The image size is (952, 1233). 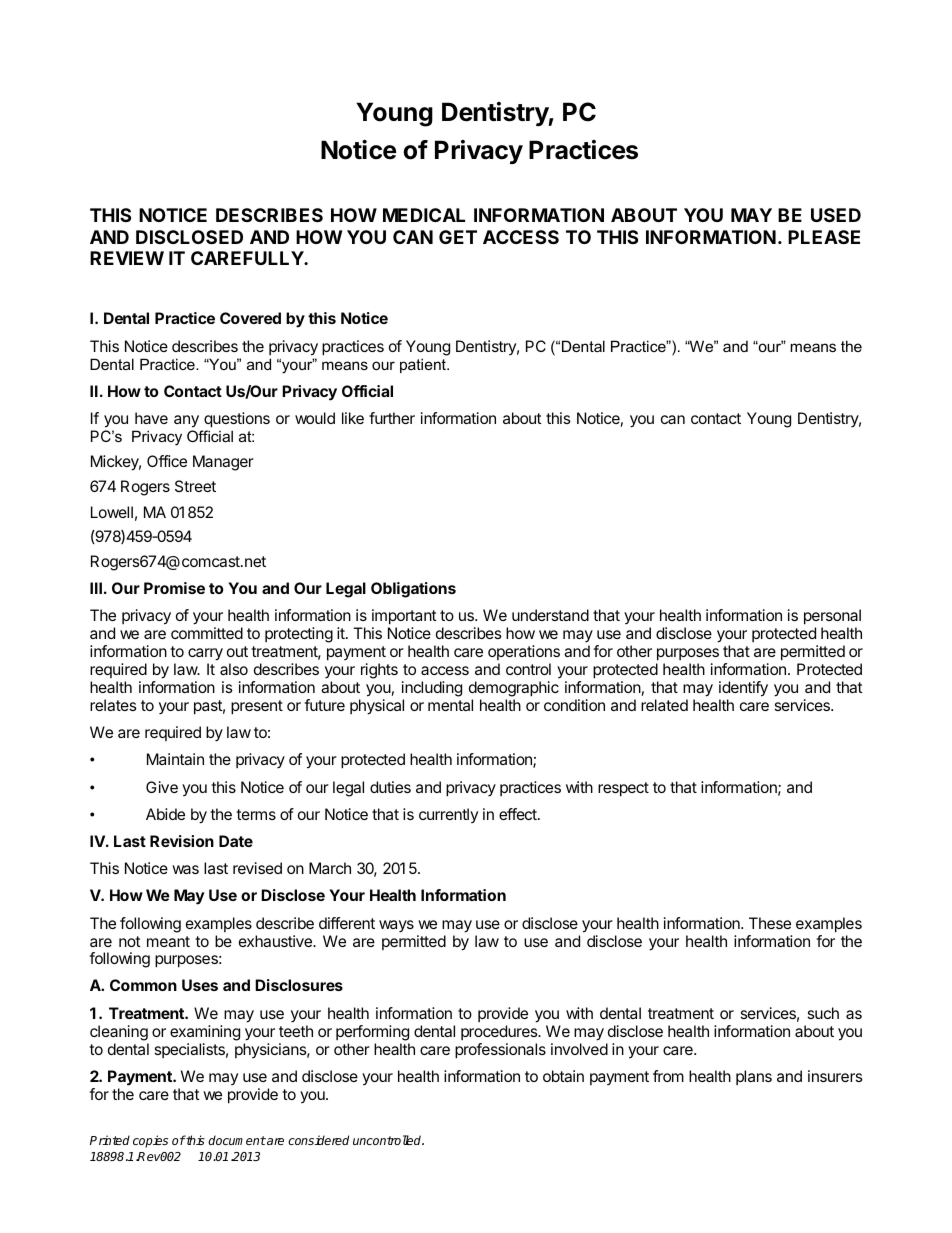 What do you see at coordinates (500, 1051) in the screenshot?
I see `professionals` at bounding box center [500, 1051].
